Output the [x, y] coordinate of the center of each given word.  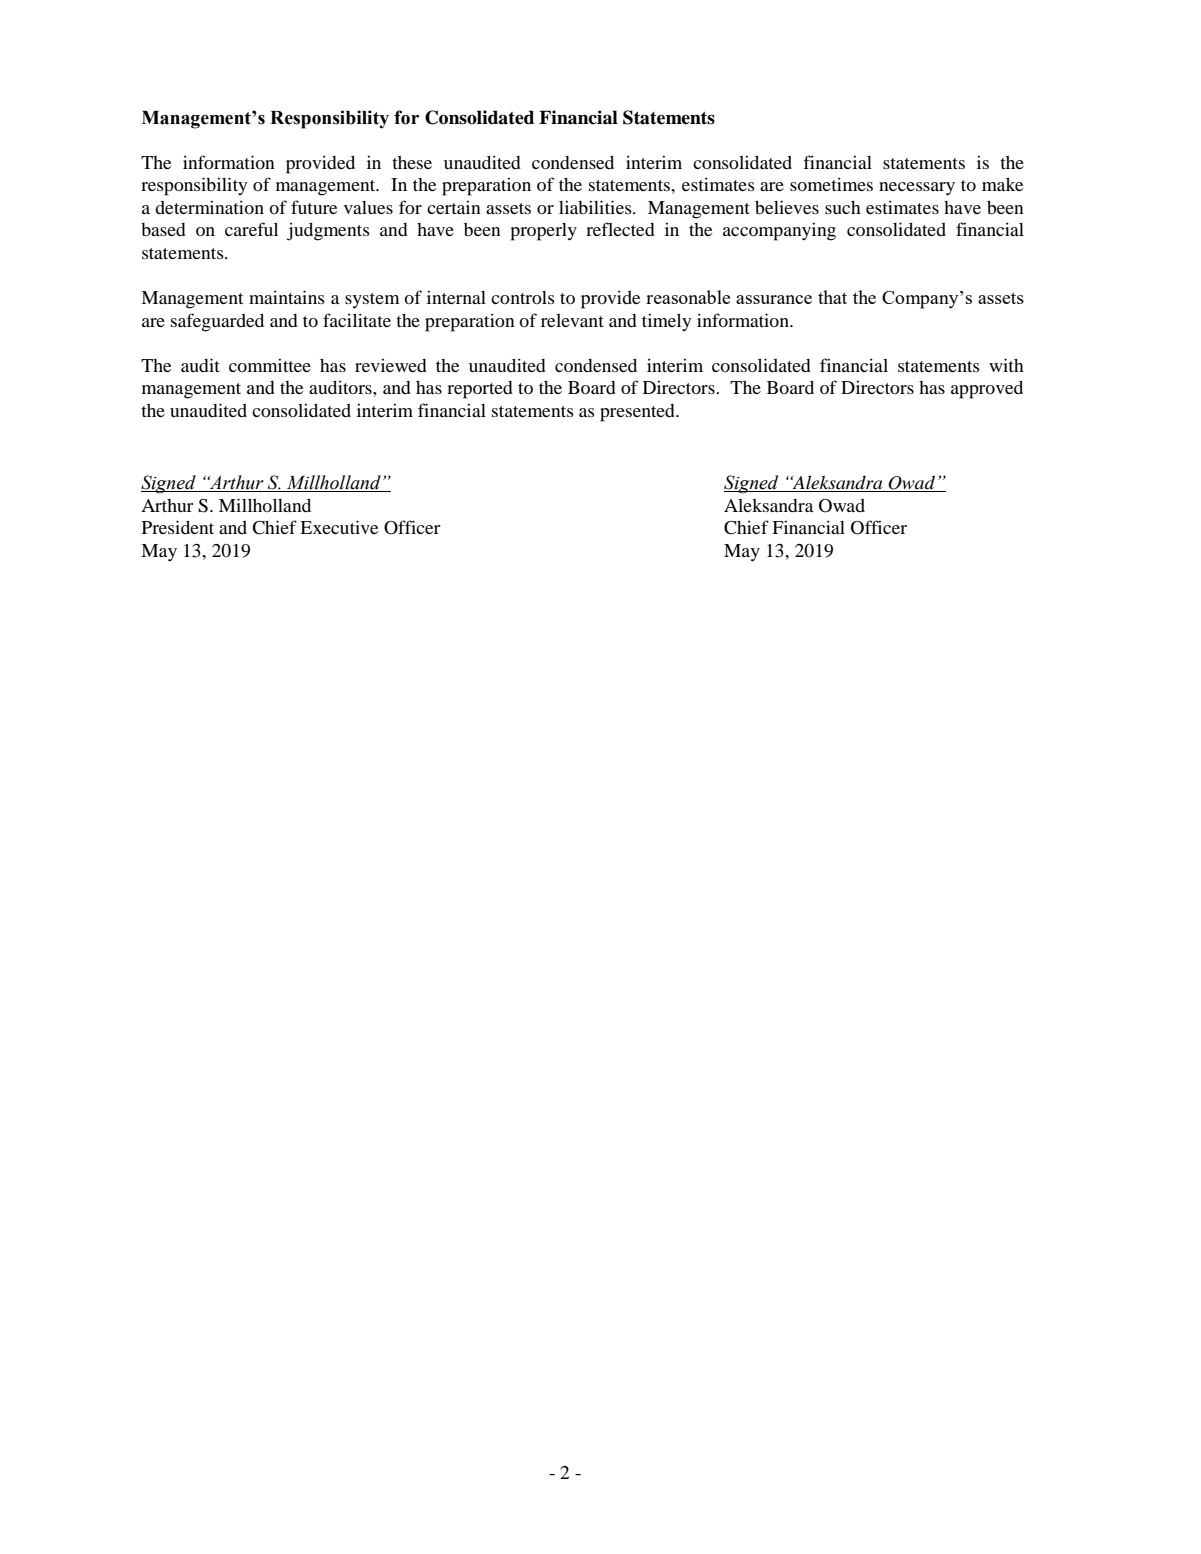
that [832, 297]
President [178, 527]
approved [987, 389]
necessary [917, 189]
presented [638, 413]
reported [480, 390]
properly [544, 232]
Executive [339, 527]
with [1006, 365]
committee [270, 365]
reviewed [391, 365]
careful [251, 229]
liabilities [596, 207]
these [412, 162]
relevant [572, 320]
